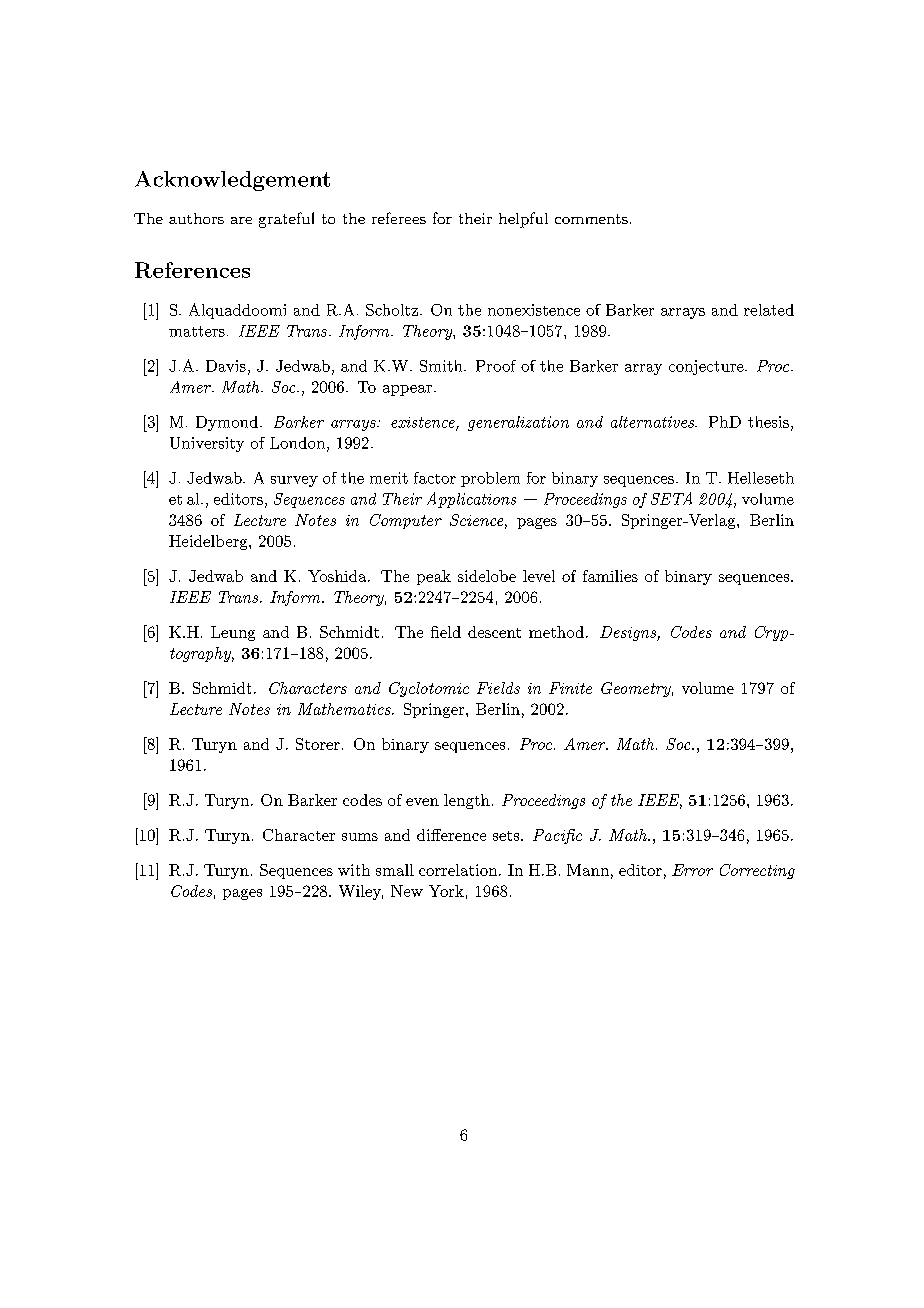 This screenshot has height=1308, width=924. What do you see at coordinates (523, 220) in the screenshot?
I see `helpful` at bounding box center [523, 220].
